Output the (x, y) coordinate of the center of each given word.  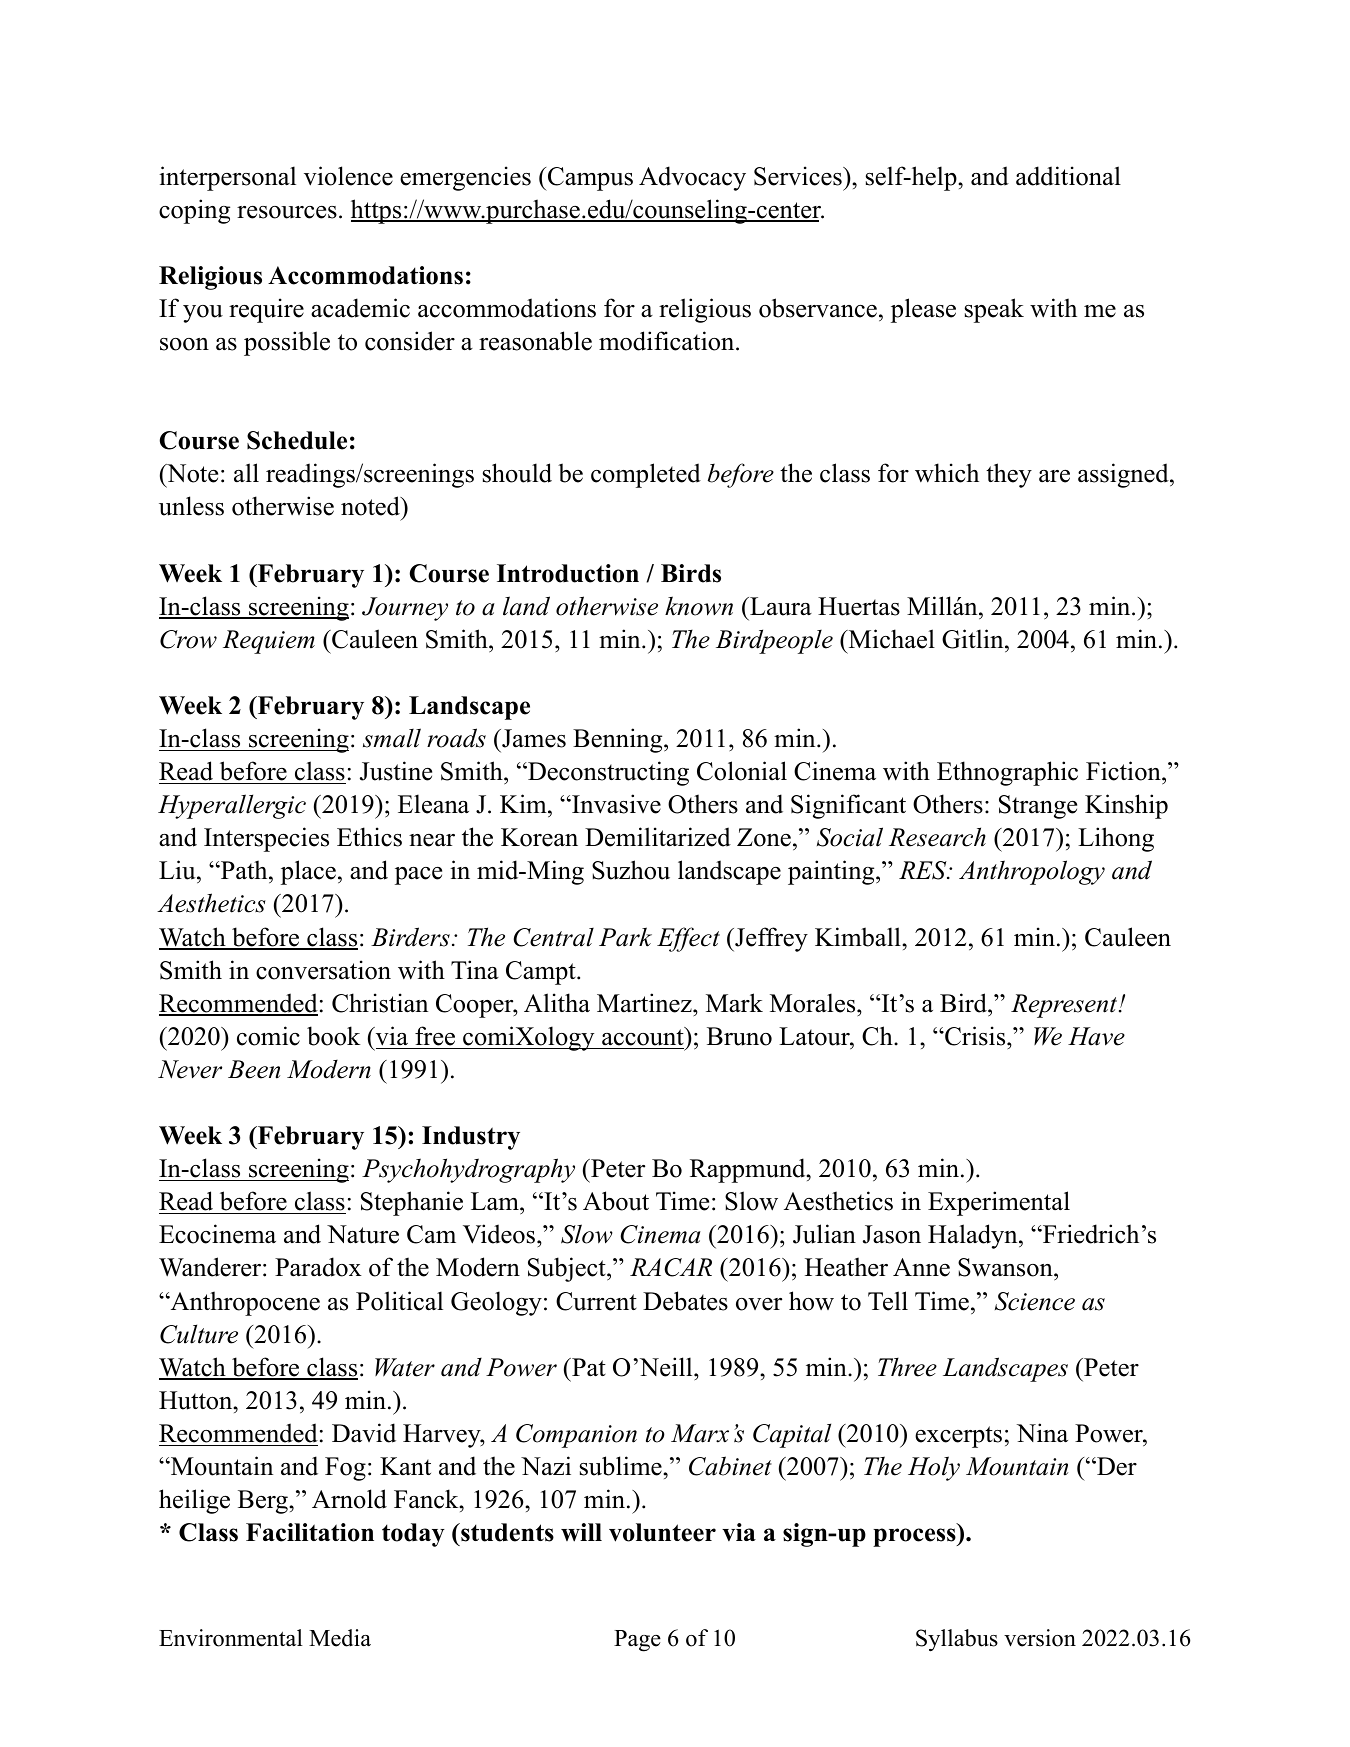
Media (340, 1638)
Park (625, 937)
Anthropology (1032, 872)
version (1040, 1638)
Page (637, 1641)
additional (1068, 176)
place (308, 872)
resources (287, 212)
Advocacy (692, 178)
